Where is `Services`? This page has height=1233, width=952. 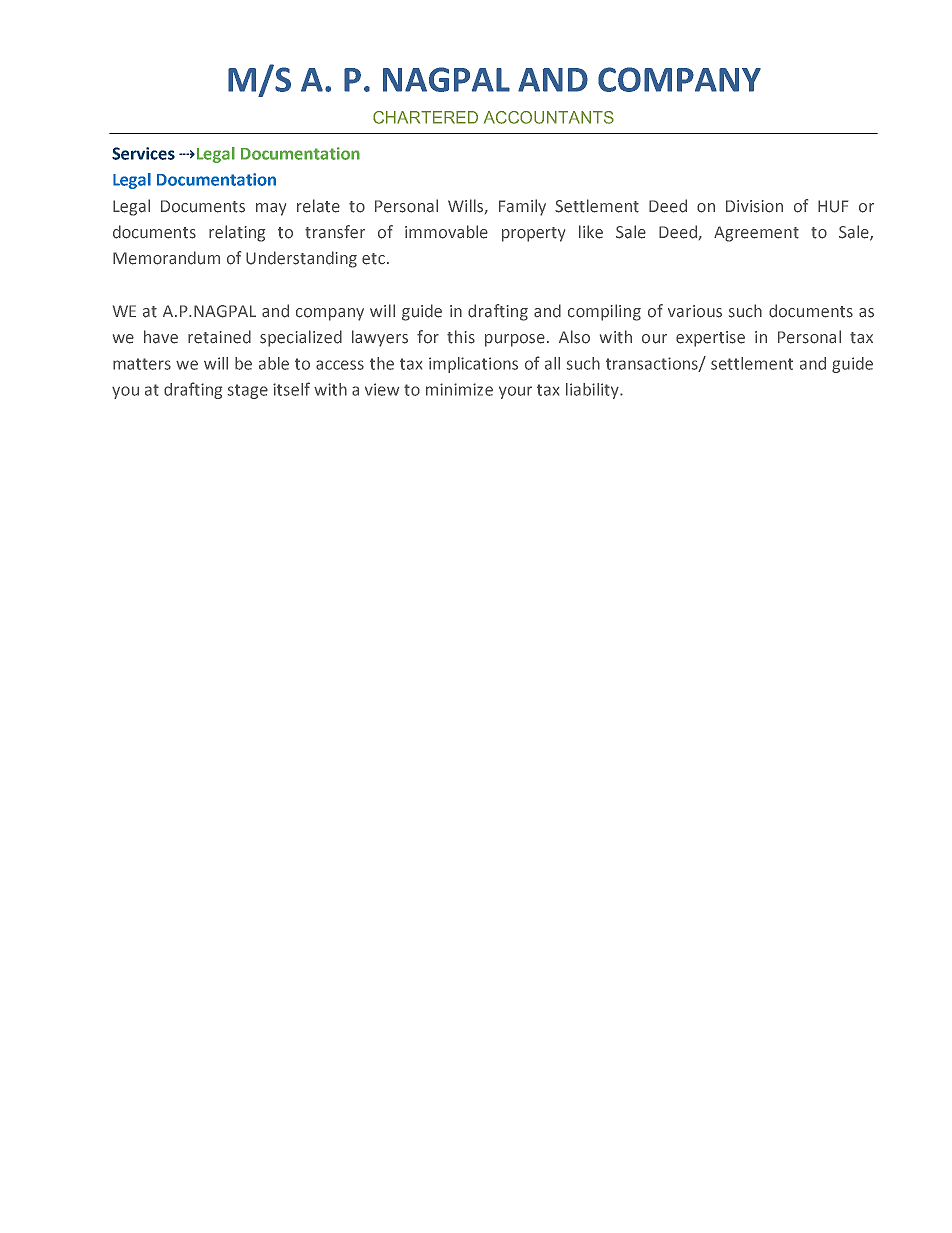 Services is located at coordinates (143, 153).
